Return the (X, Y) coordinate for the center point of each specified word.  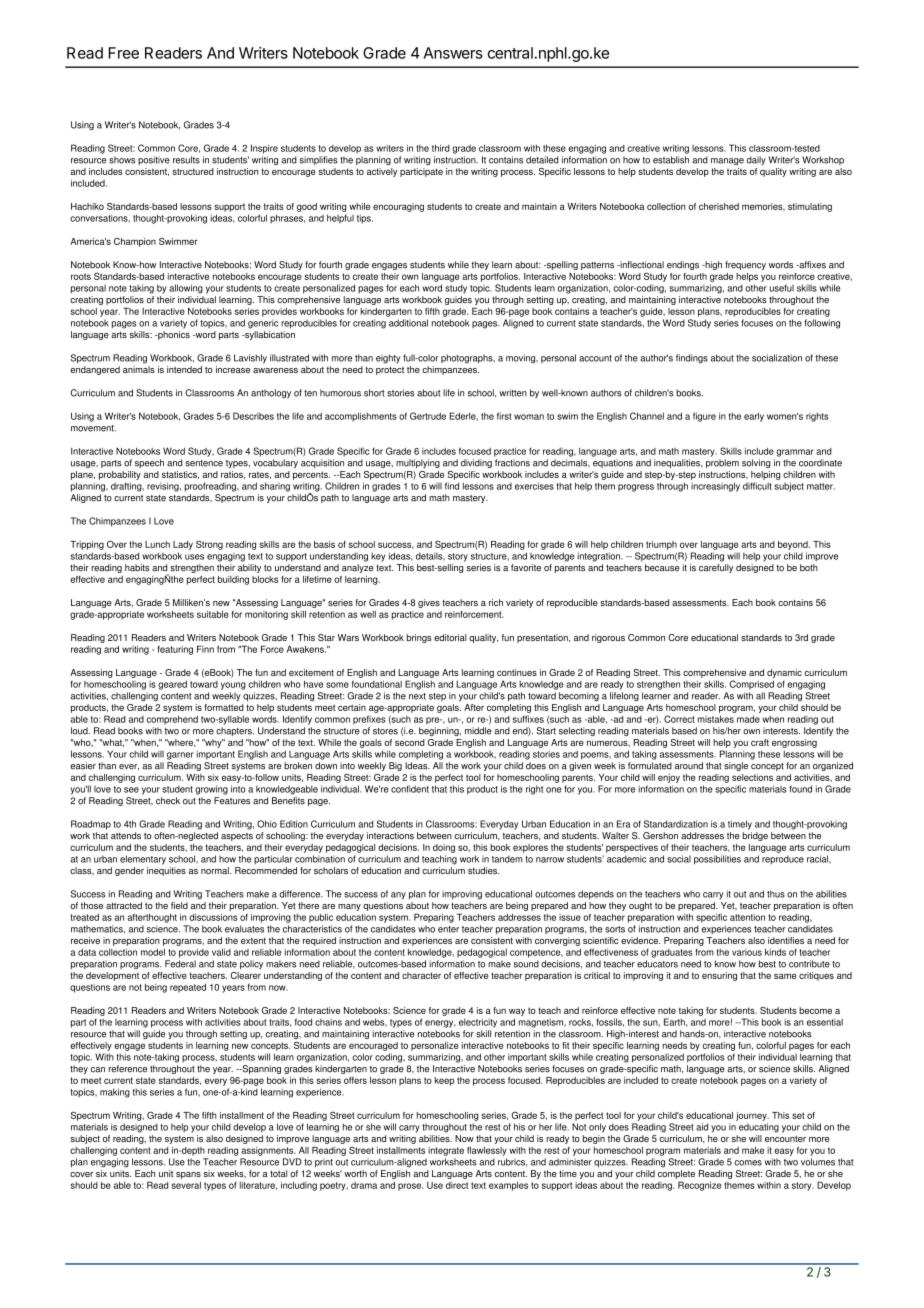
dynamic (784, 673)
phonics (173, 335)
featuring (175, 650)
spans (188, 1175)
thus (776, 894)
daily (756, 160)
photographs (468, 359)
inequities (166, 871)
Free (123, 53)
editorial (450, 637)
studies (484, 870)
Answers (453, 53)
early (754, 417)
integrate (446, 1151)
